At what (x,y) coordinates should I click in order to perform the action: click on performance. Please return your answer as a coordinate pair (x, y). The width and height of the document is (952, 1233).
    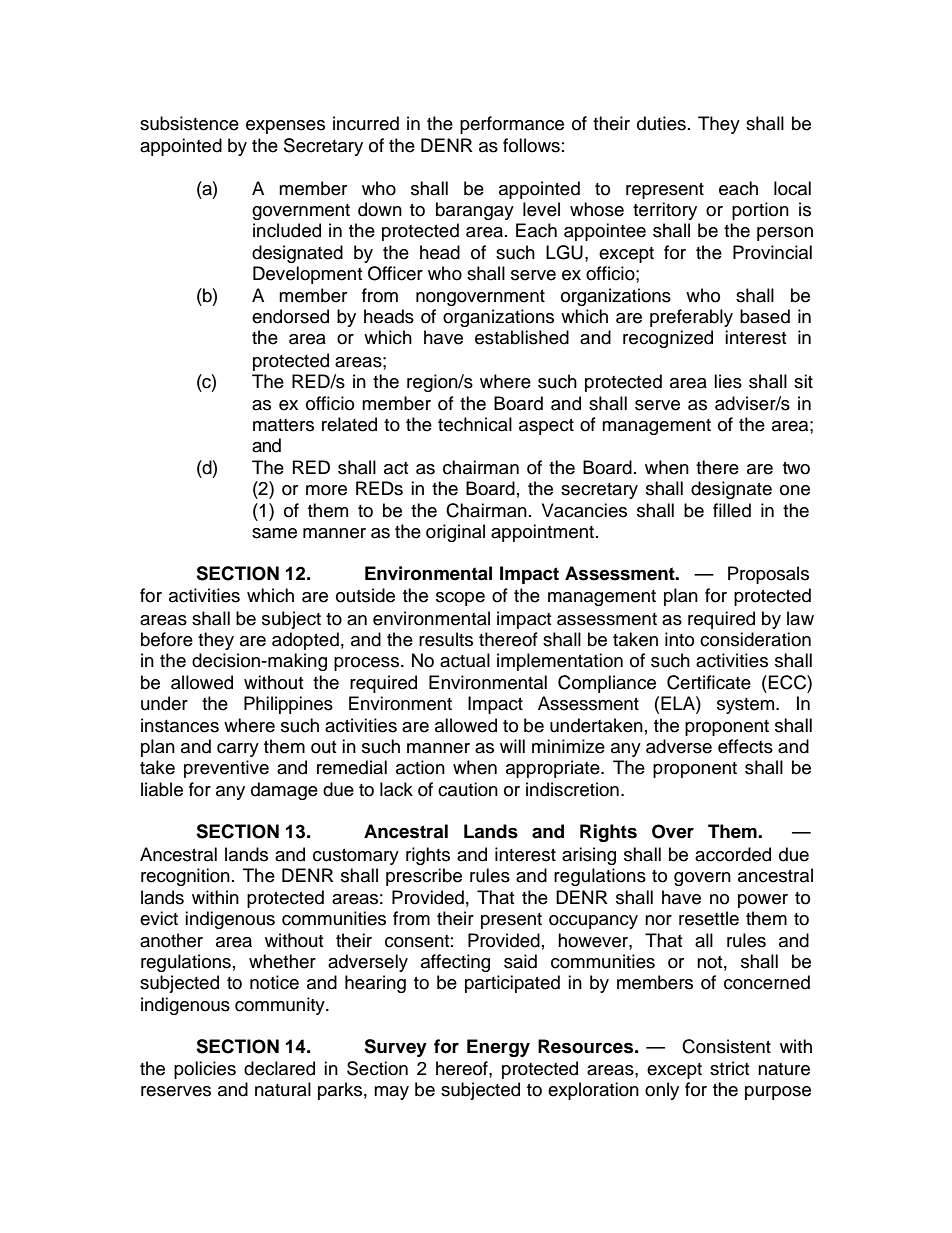
    Looking at the image, I should click on (512, 125).
